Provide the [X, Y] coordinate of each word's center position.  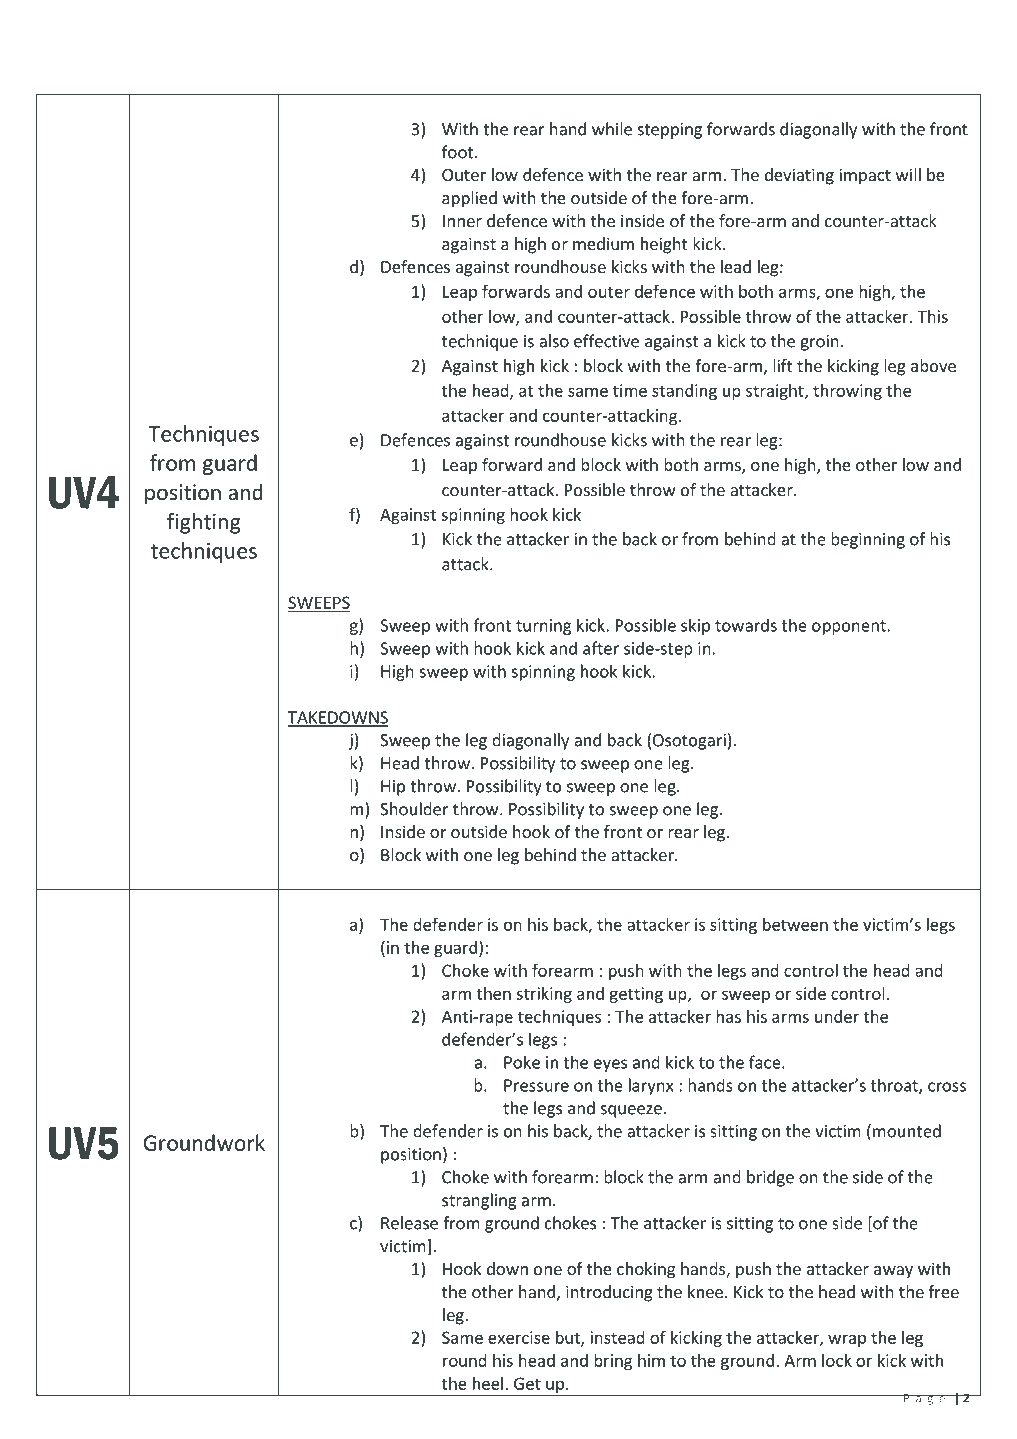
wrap [847, 1340]
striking [544, 995]
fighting [204, 523]
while [612, 129]
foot [457, 152]
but [569, 1338]
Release [409, 1223]
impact [865, 176]
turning [543, 627]
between [795, 924]
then [494, 993]
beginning [868, 540]
